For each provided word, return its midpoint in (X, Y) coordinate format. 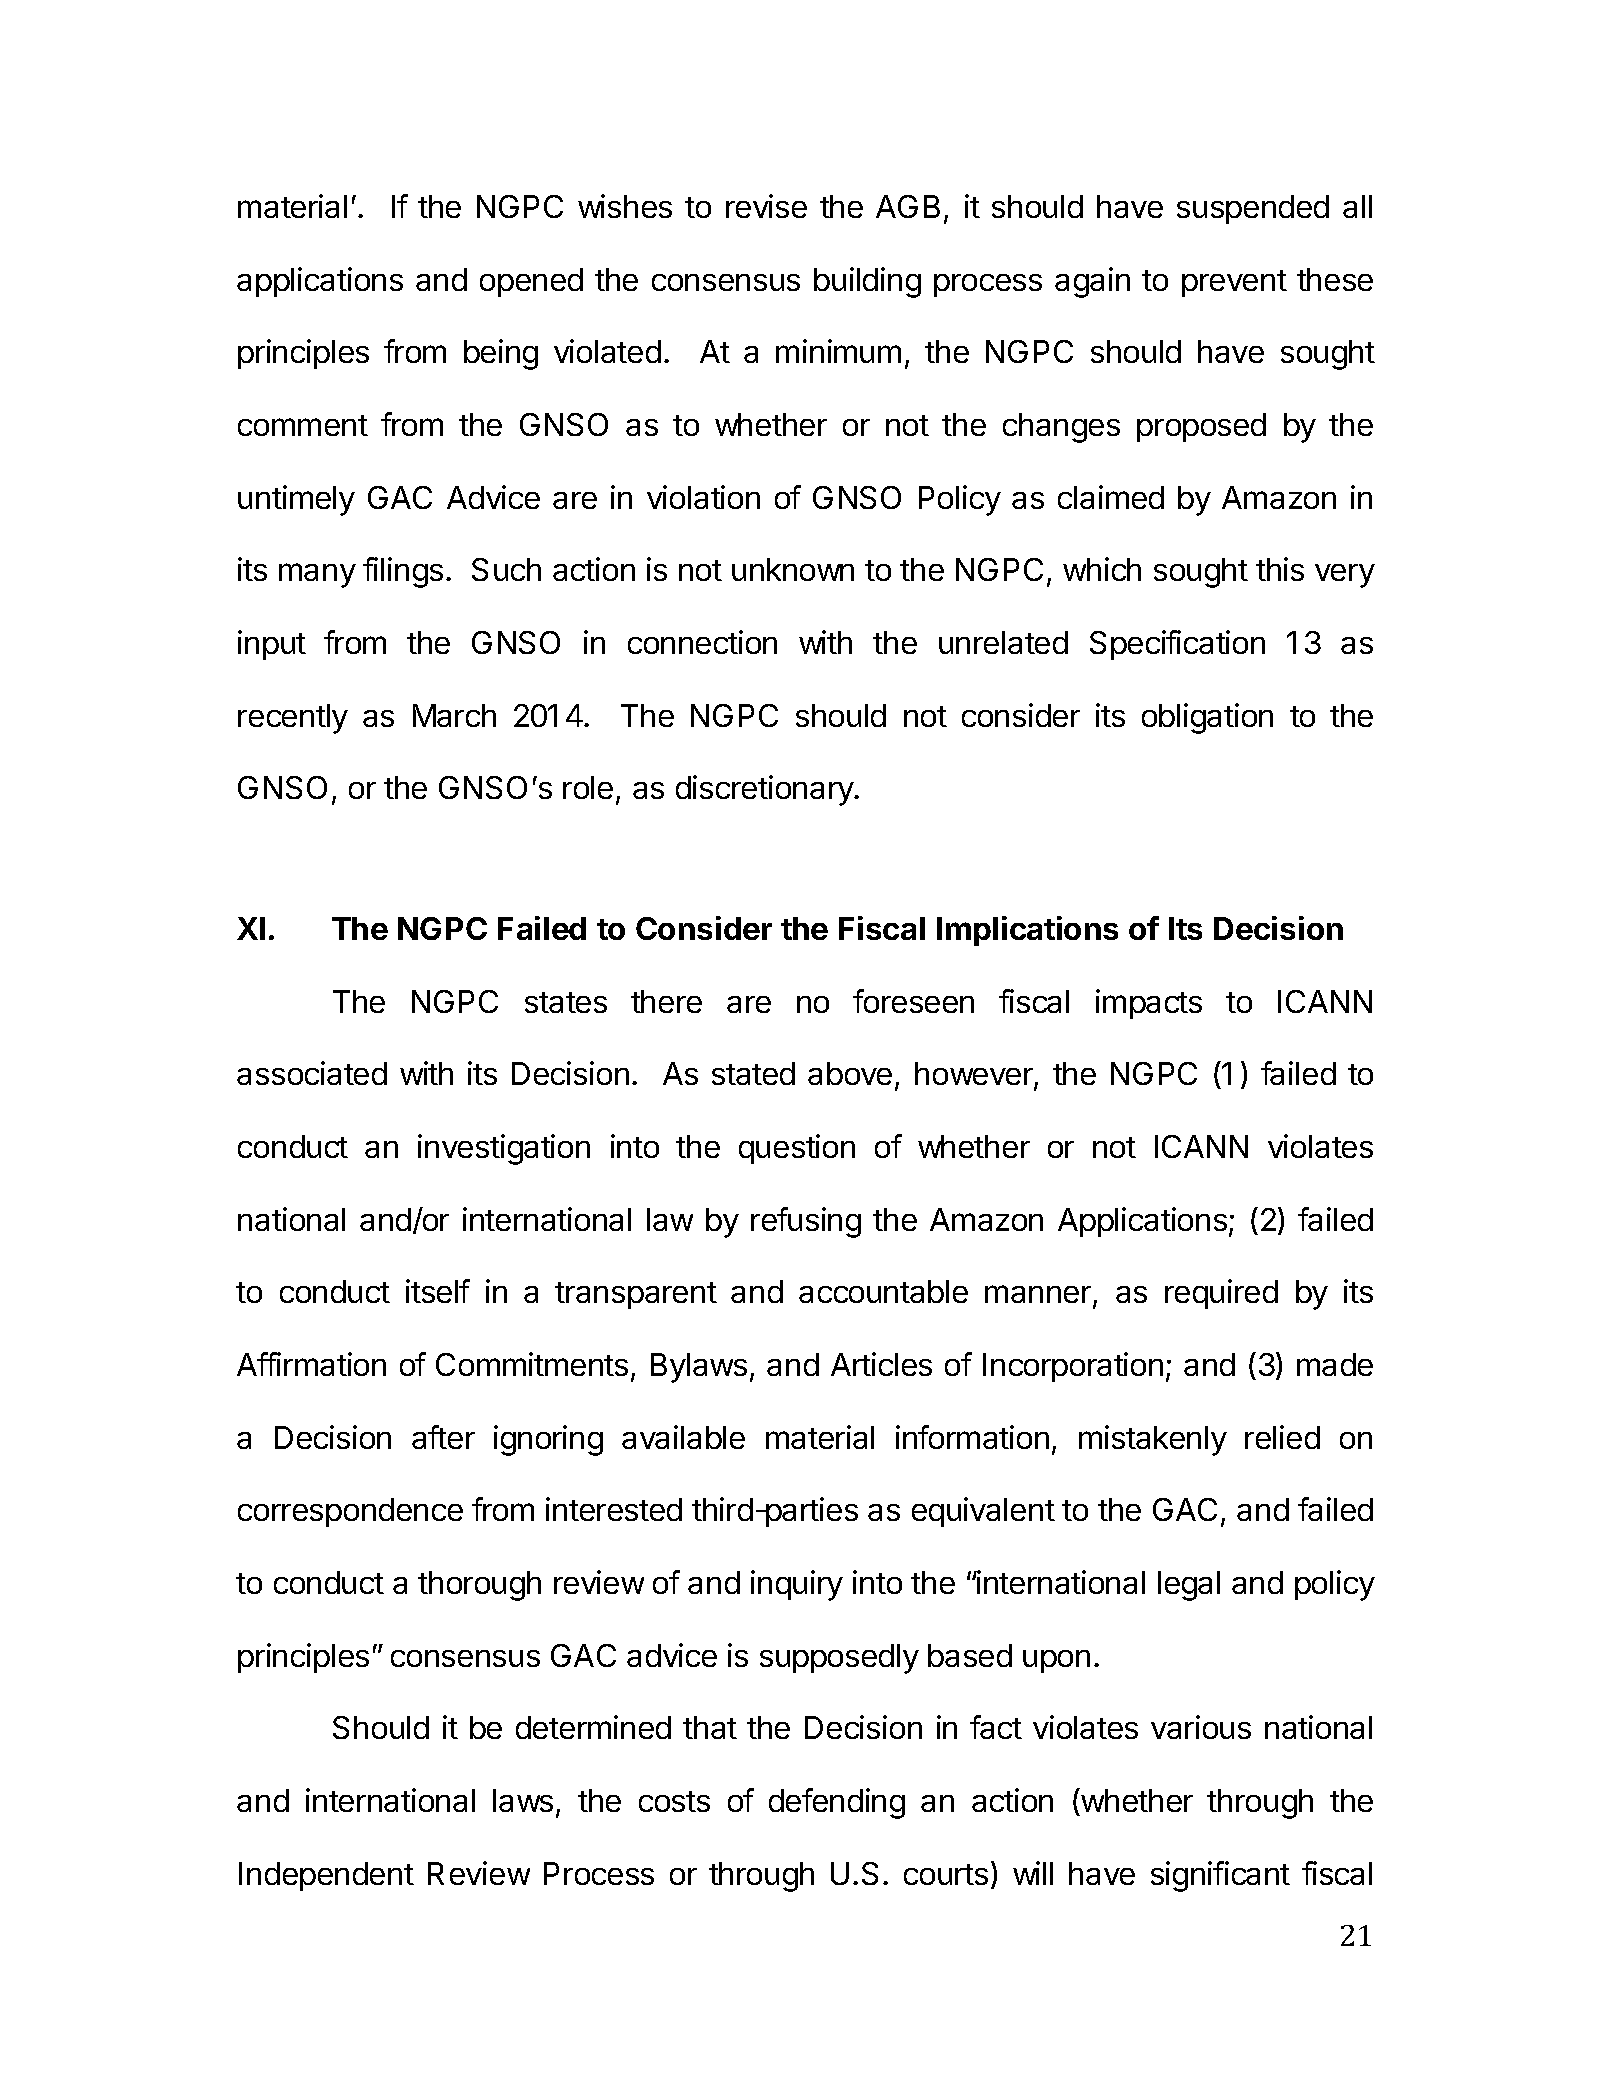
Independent (326, 1876)
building (867, 282)
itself (438, 1291)
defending (837, 1803)
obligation (1207, 718)
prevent (1234, 283)
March (454, 715)
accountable (883, 1291)
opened (531, 282)
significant (1220, 1876)
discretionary (765, 790)
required (1221, 1294)
